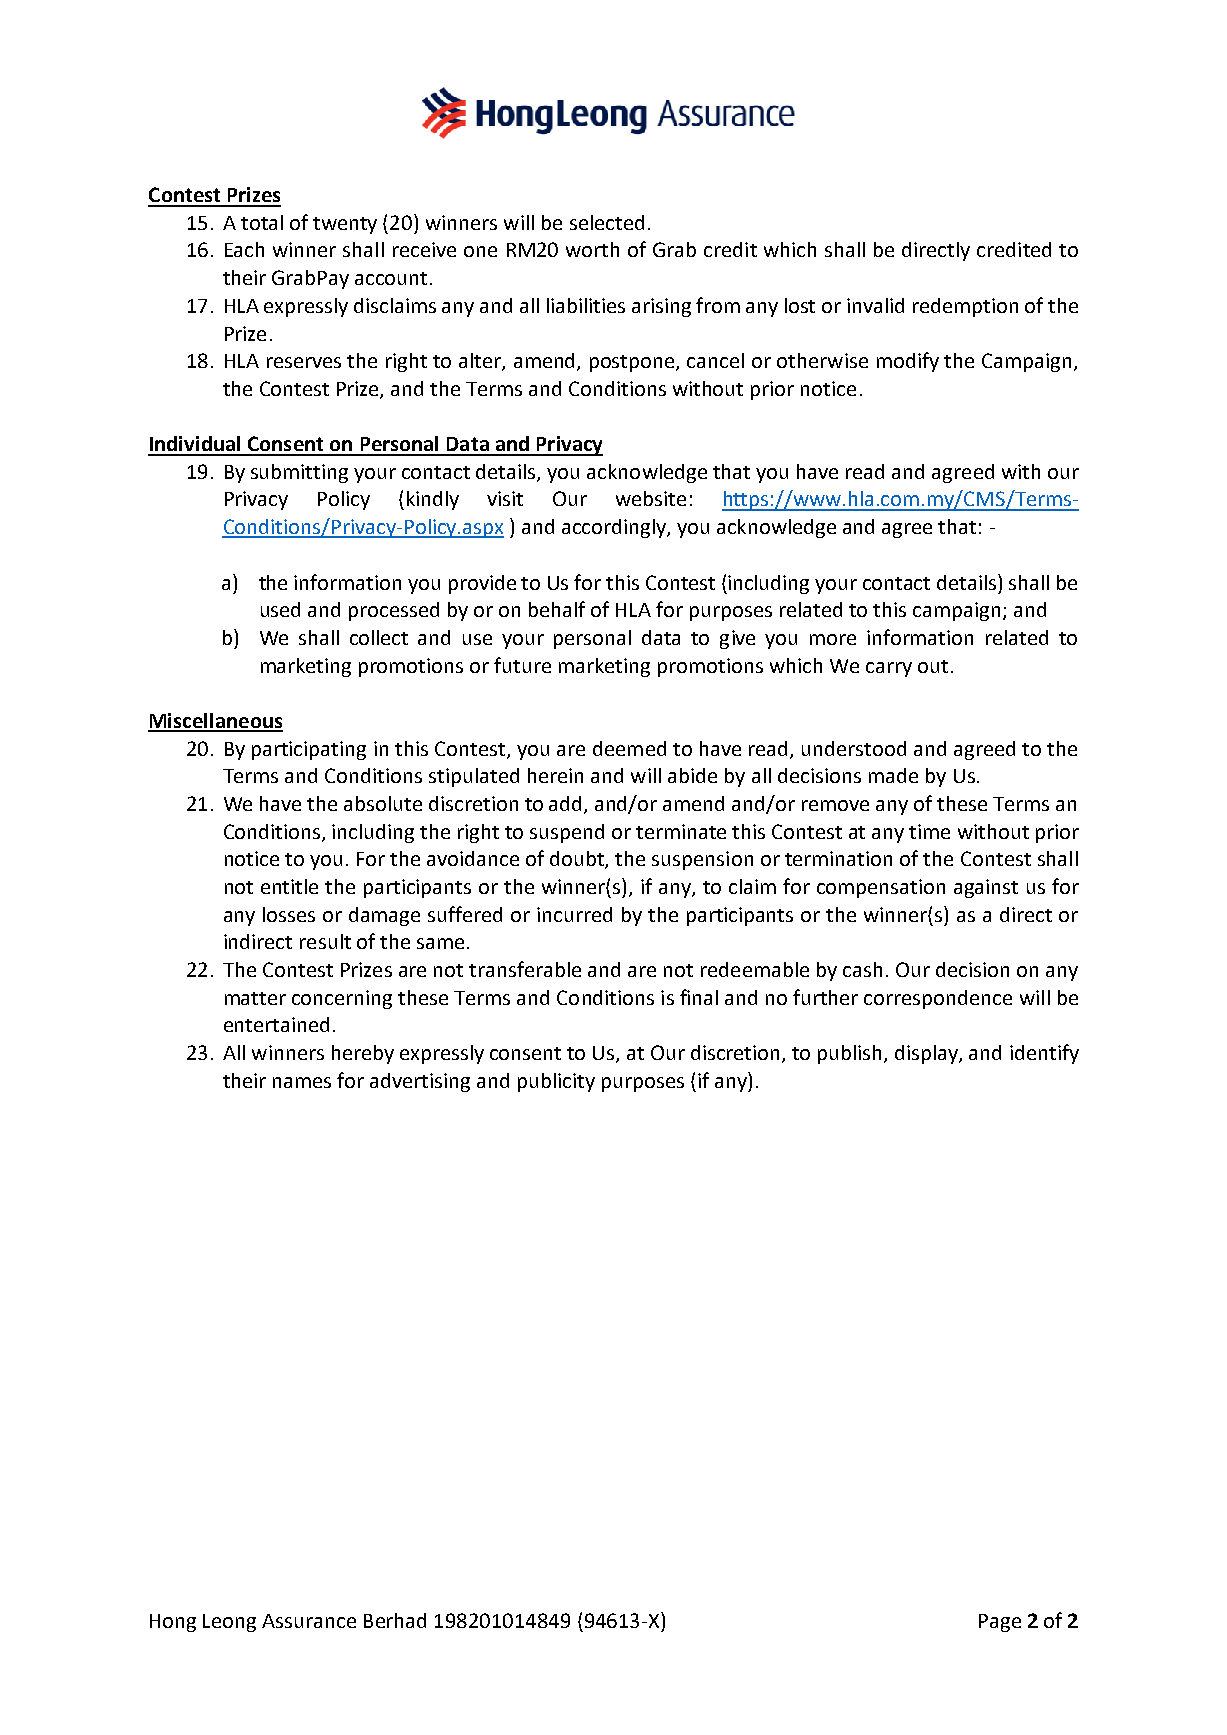 The image size is (1227, 1735). What do you see at coordinates (592, 249) in the screenshot?
I see `worth` at bounding box center [592, 249].
